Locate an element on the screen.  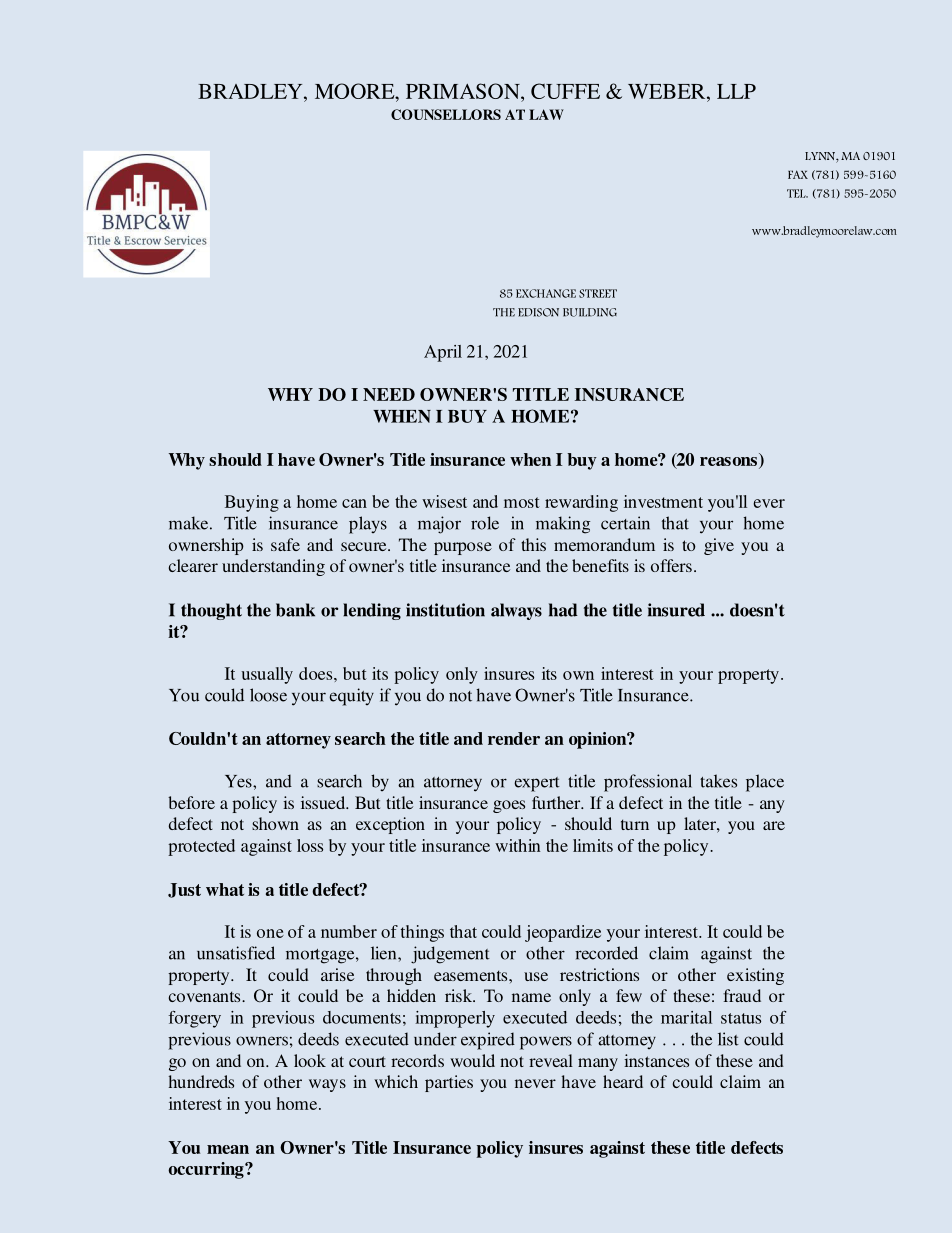
WEBER is located at coordinates (668, 91).
